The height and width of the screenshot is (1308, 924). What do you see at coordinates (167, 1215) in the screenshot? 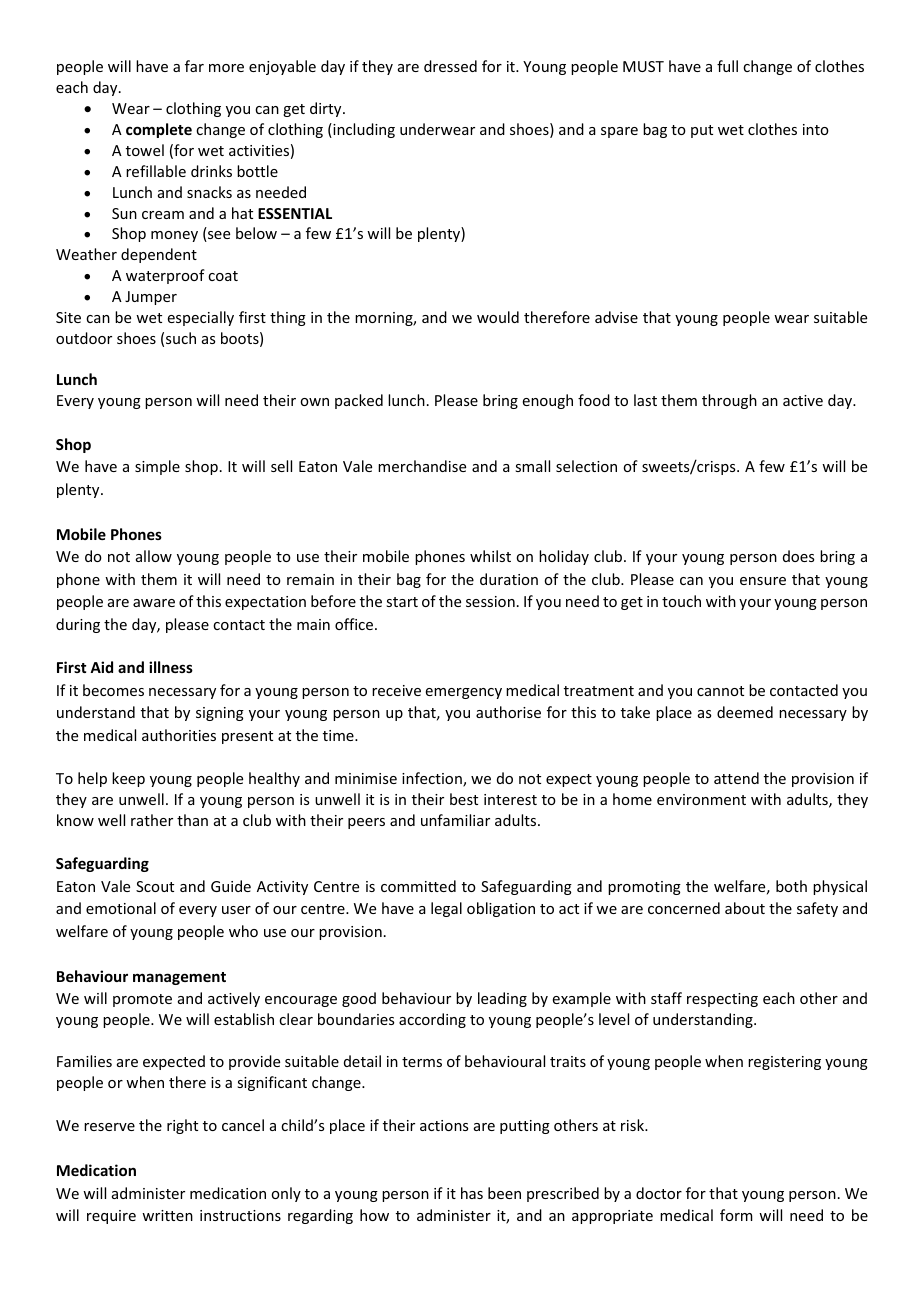
I see `written` at bounding box center [167, 1215].
